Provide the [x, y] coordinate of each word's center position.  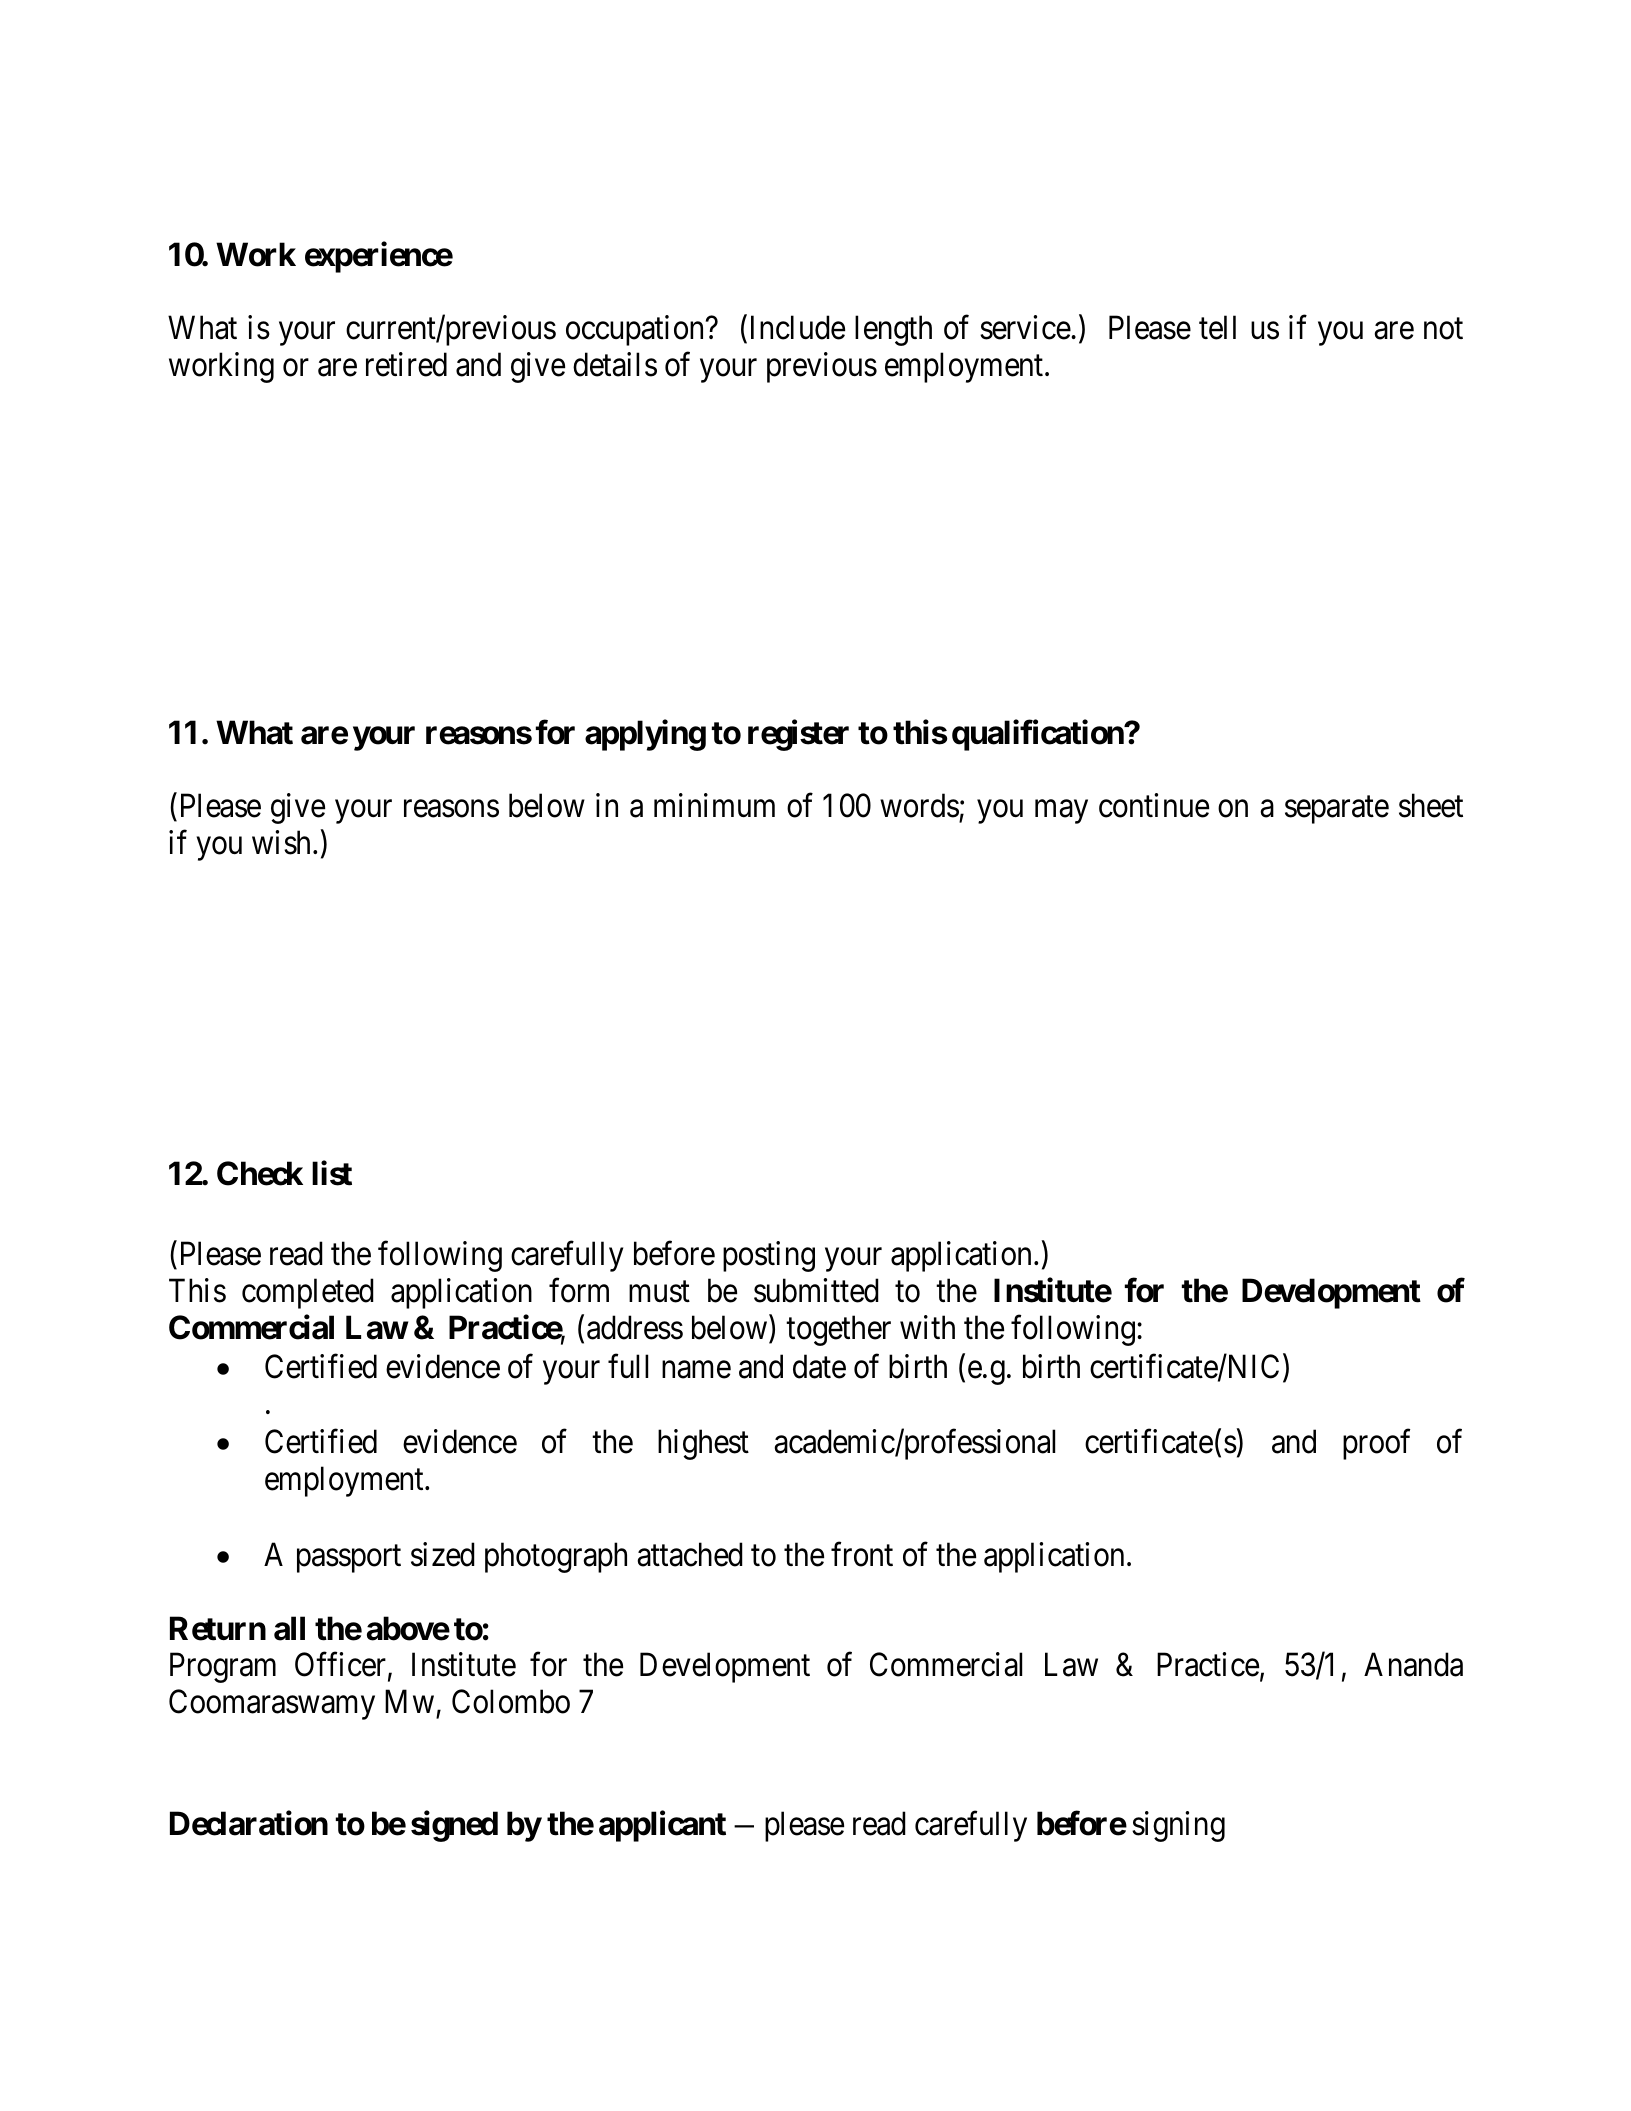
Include [798, 327]
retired [406, 364]
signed [454, 1826]
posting [769, 1256]
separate [1337, 810]
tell [1217, 327]
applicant [662, 1826]
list [332, 1173]
